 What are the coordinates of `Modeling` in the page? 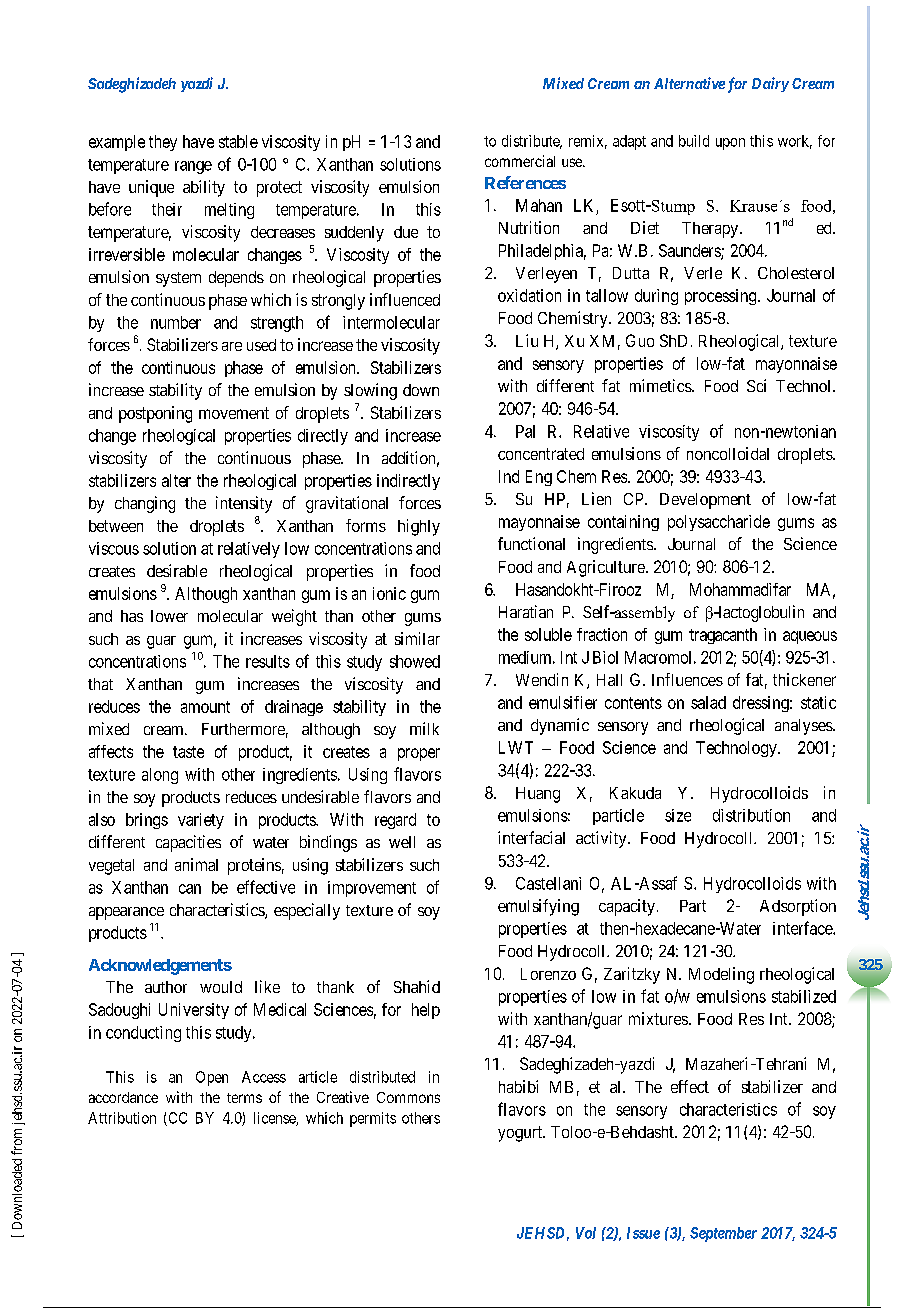 It's located at (721, 975).
